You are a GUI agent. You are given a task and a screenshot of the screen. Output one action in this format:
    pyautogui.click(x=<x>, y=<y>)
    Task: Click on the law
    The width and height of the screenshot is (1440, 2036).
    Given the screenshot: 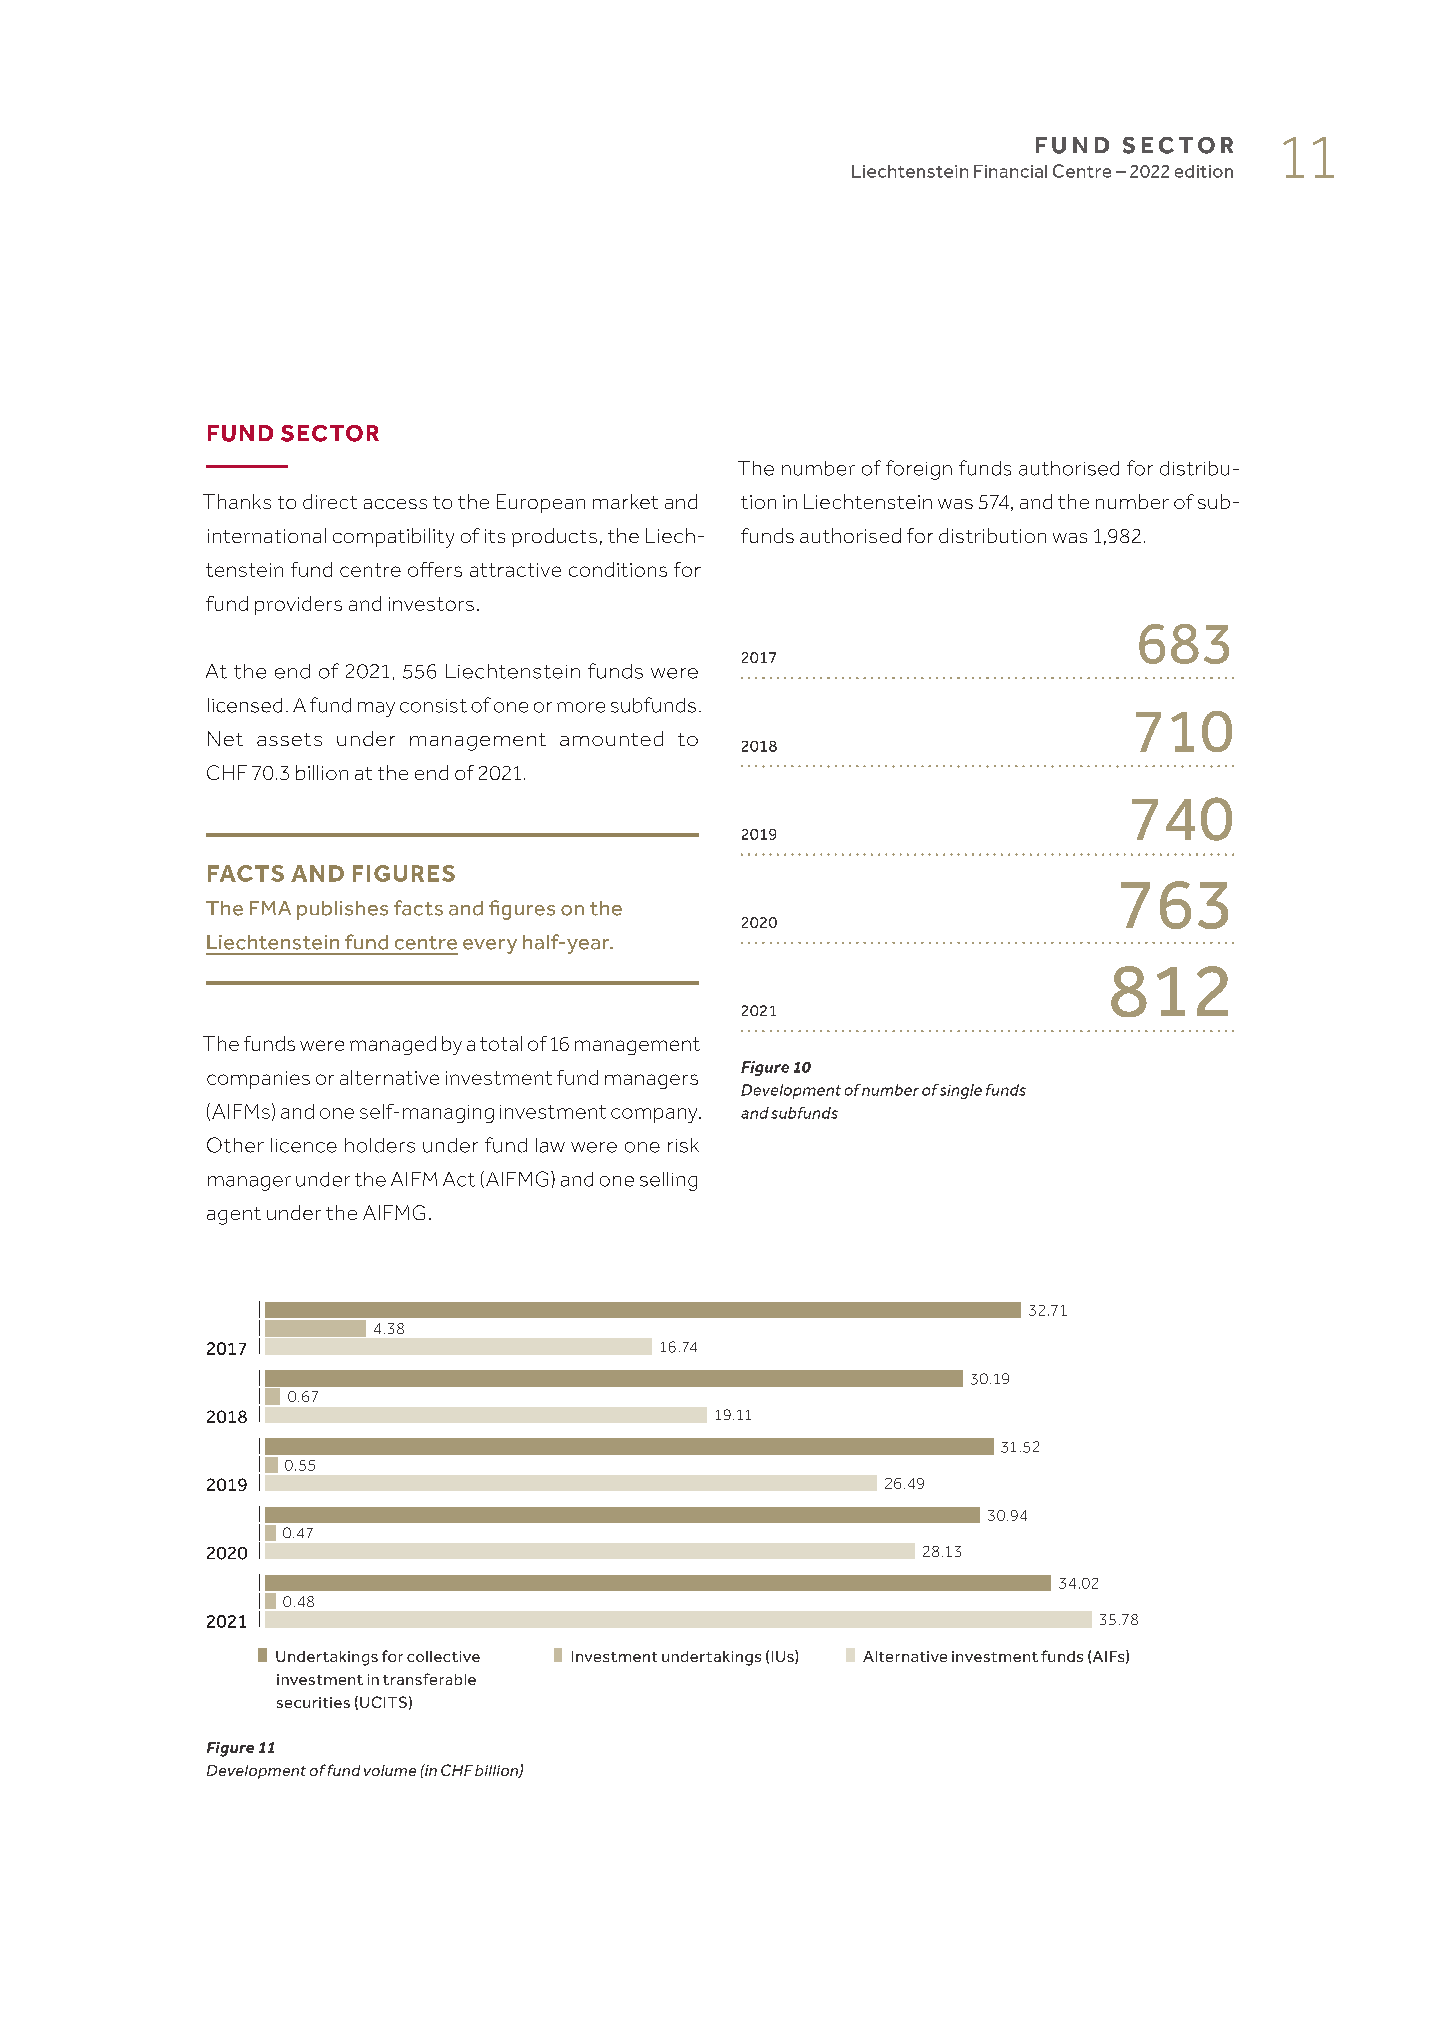 What is the action you would take?
    pyautogui.click(x=550, y=1145)
